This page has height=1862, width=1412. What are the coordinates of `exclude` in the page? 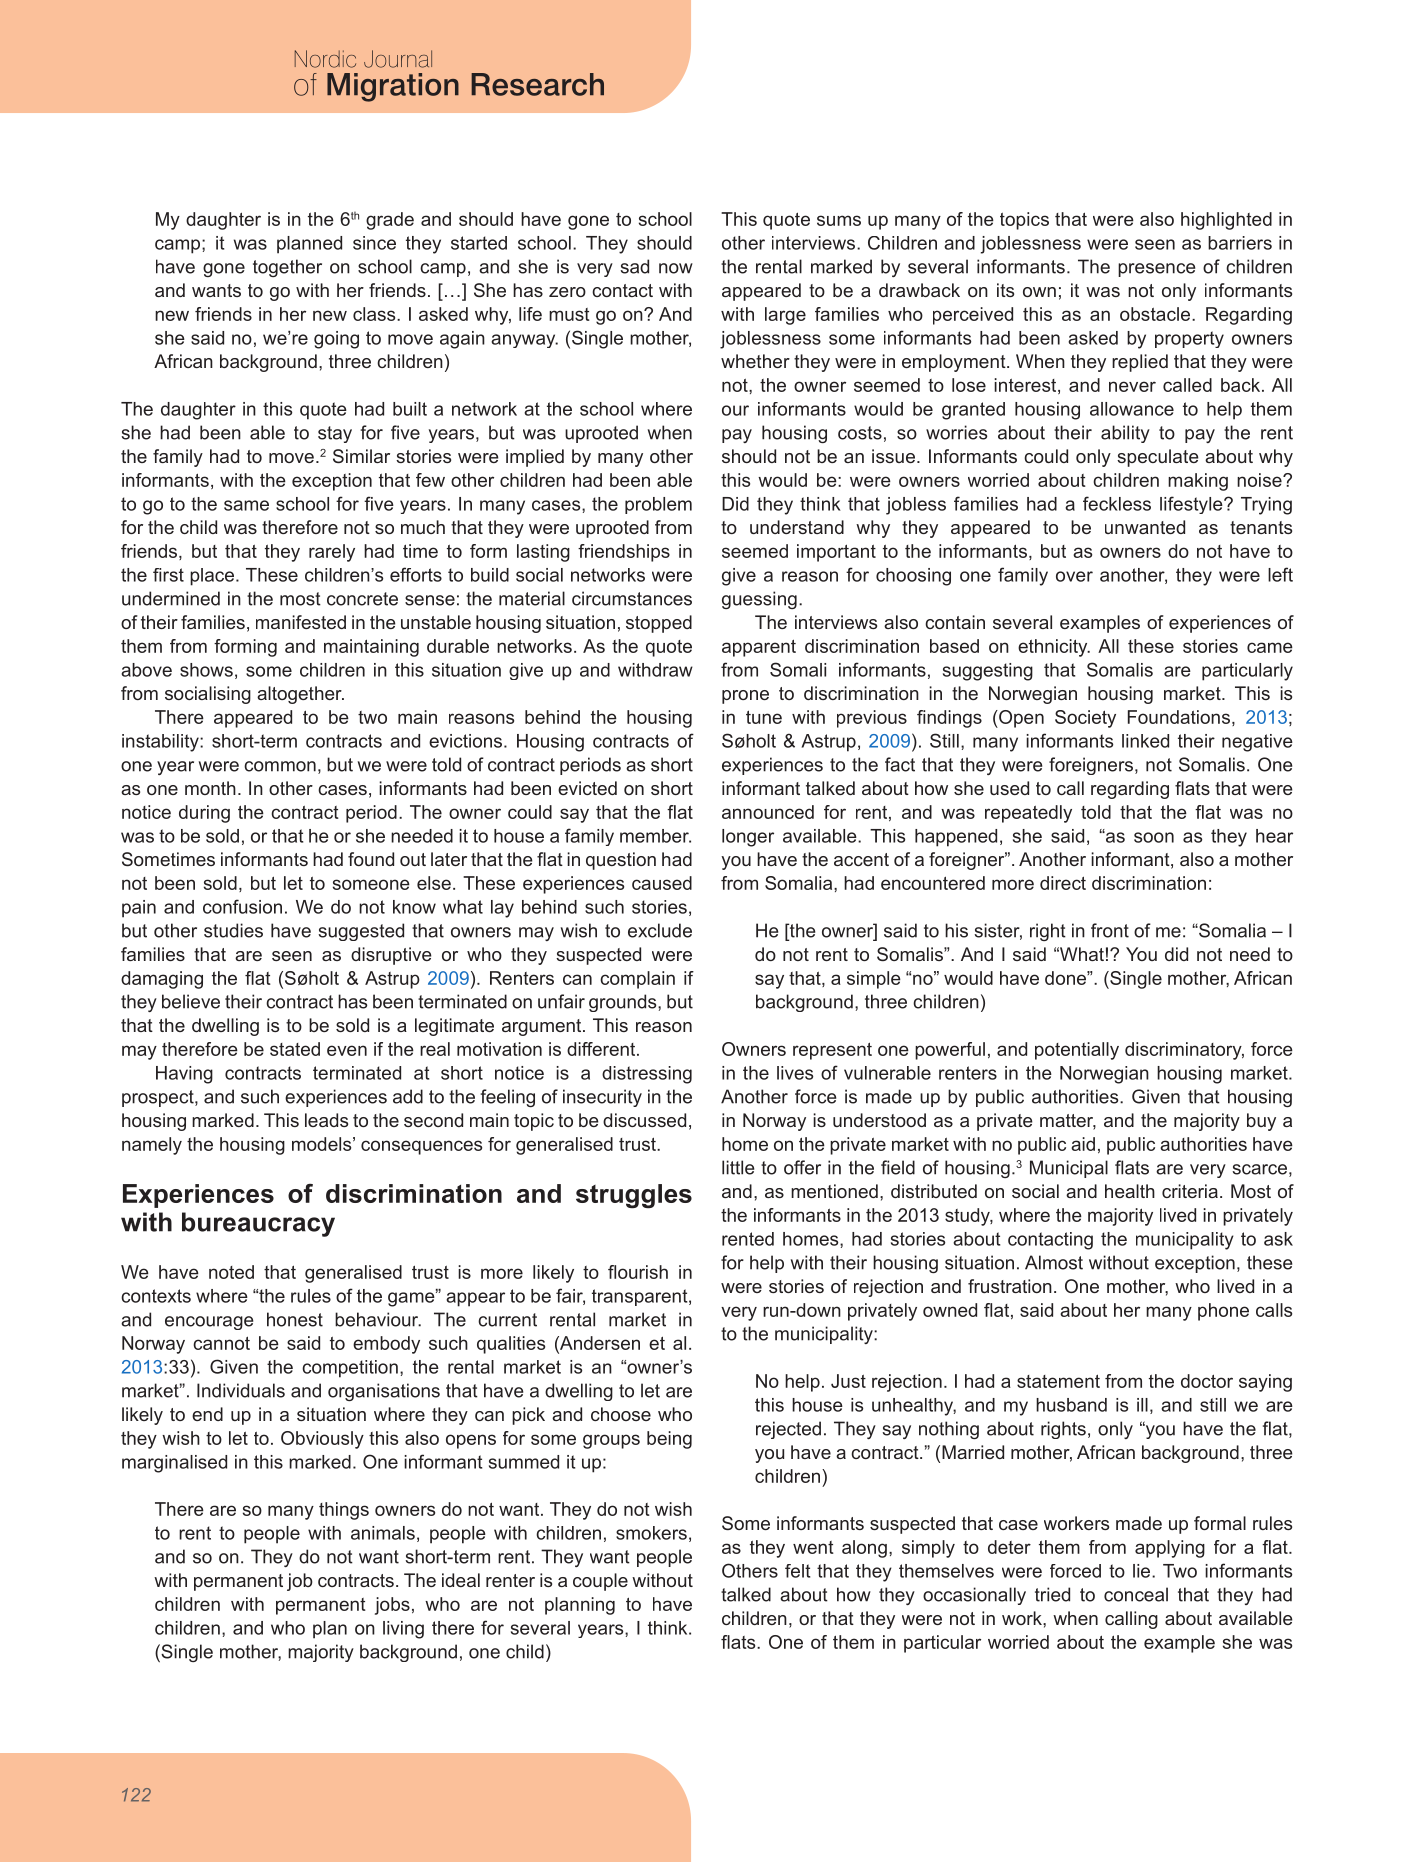 It's located at (660, 930).
